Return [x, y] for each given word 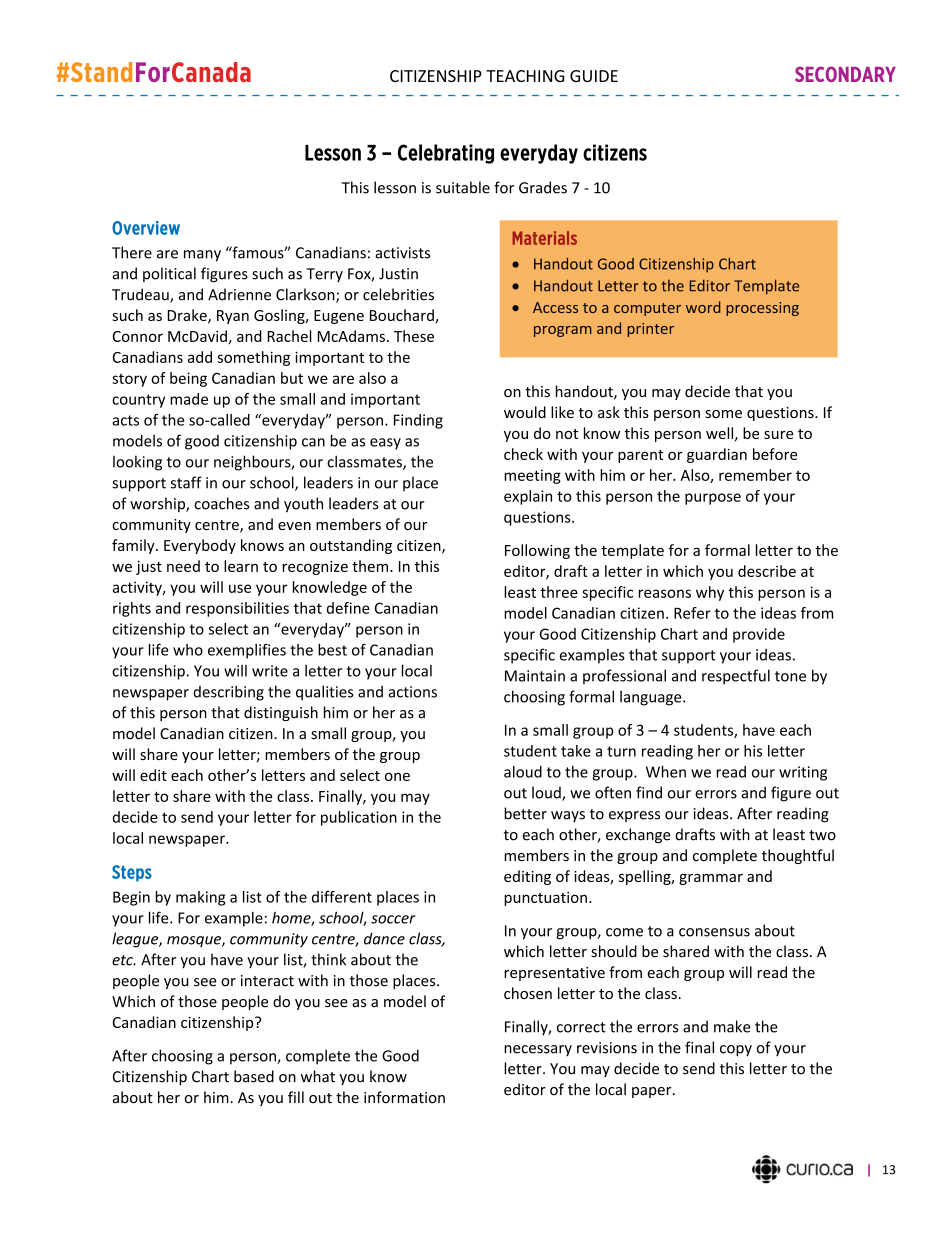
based [254, 1076]
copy [736, 1051]
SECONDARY [845, 74]
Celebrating [446, 154]
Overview [146, 228]
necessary [538, 1050]
